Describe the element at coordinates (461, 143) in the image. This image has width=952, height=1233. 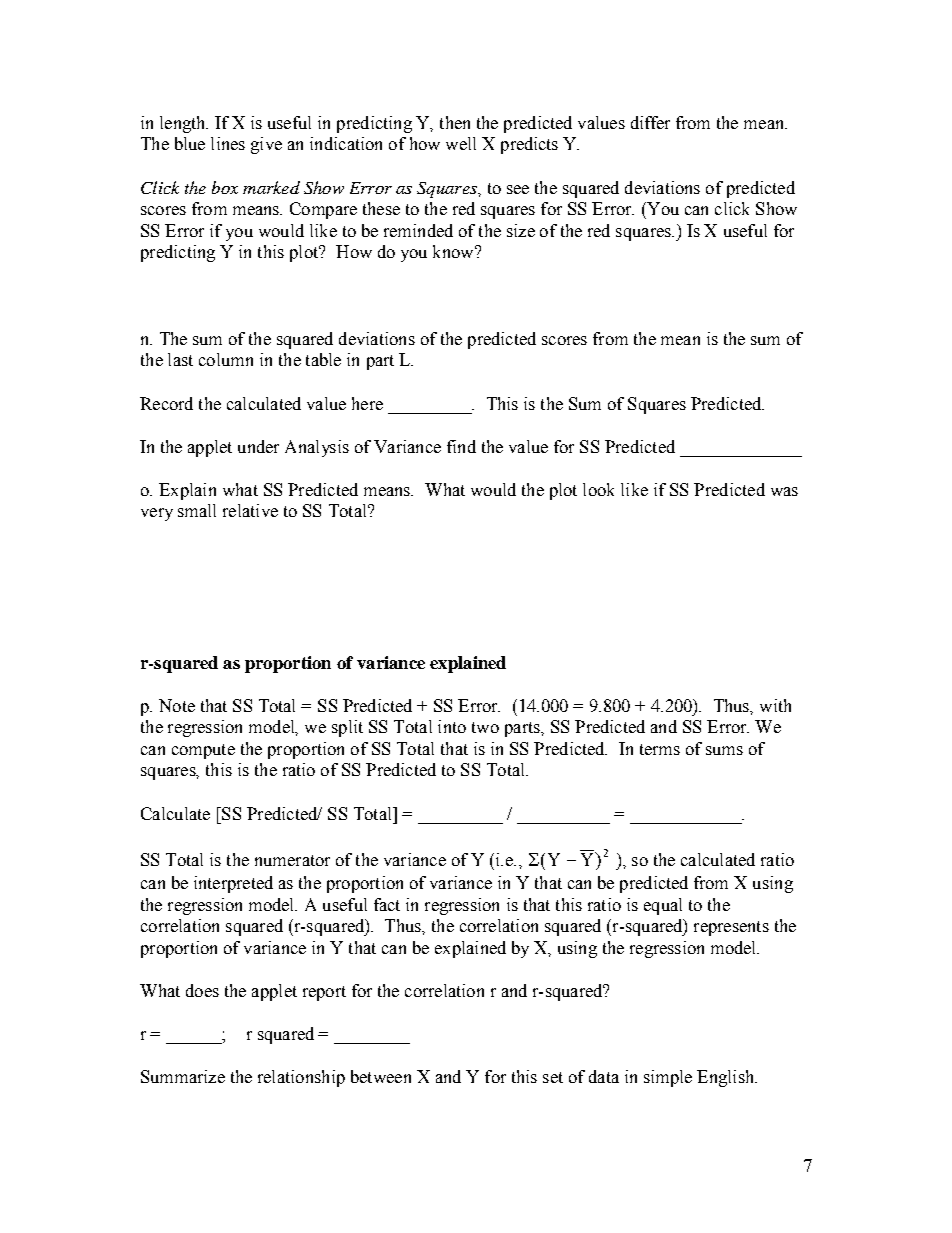
I see `well` at that location.
